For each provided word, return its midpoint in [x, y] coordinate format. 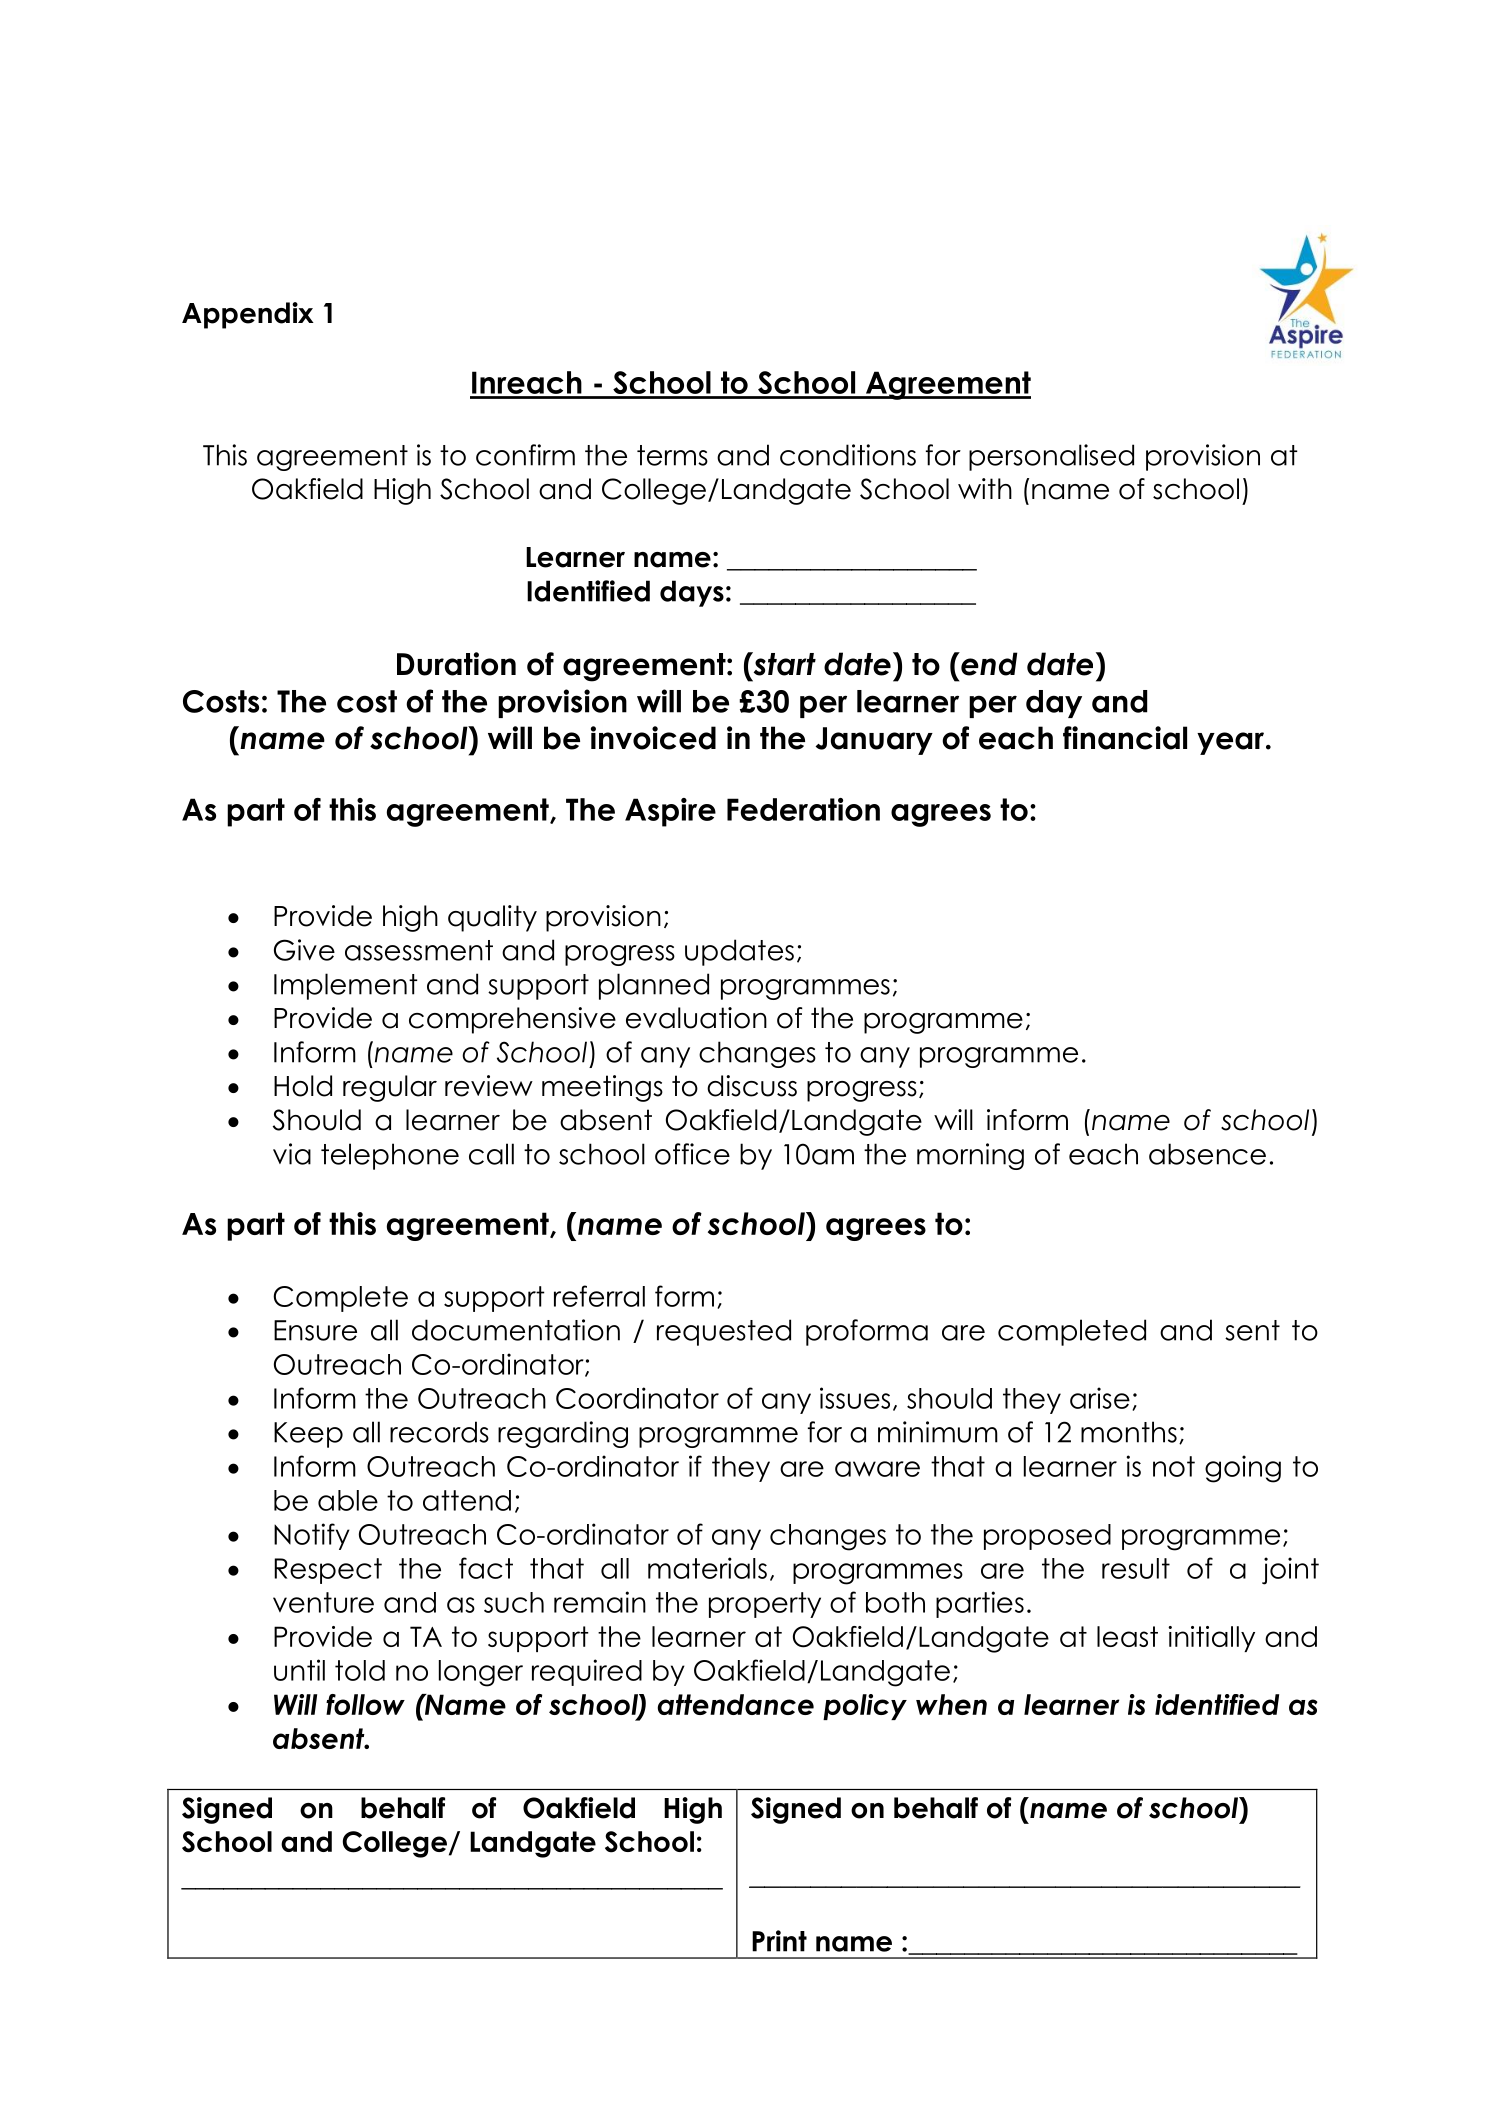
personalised [1051, 457]
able [348, 1500]
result [1136, 1568]
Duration [456, 664]
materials [707, 1568]
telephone [390, 1156]
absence [1207, 1154]
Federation [803, 809]
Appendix [248, 315]
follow [365, 1704]
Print [779, 1941]
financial [1125, 738]
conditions [848, 455]
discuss [752, 1086]
